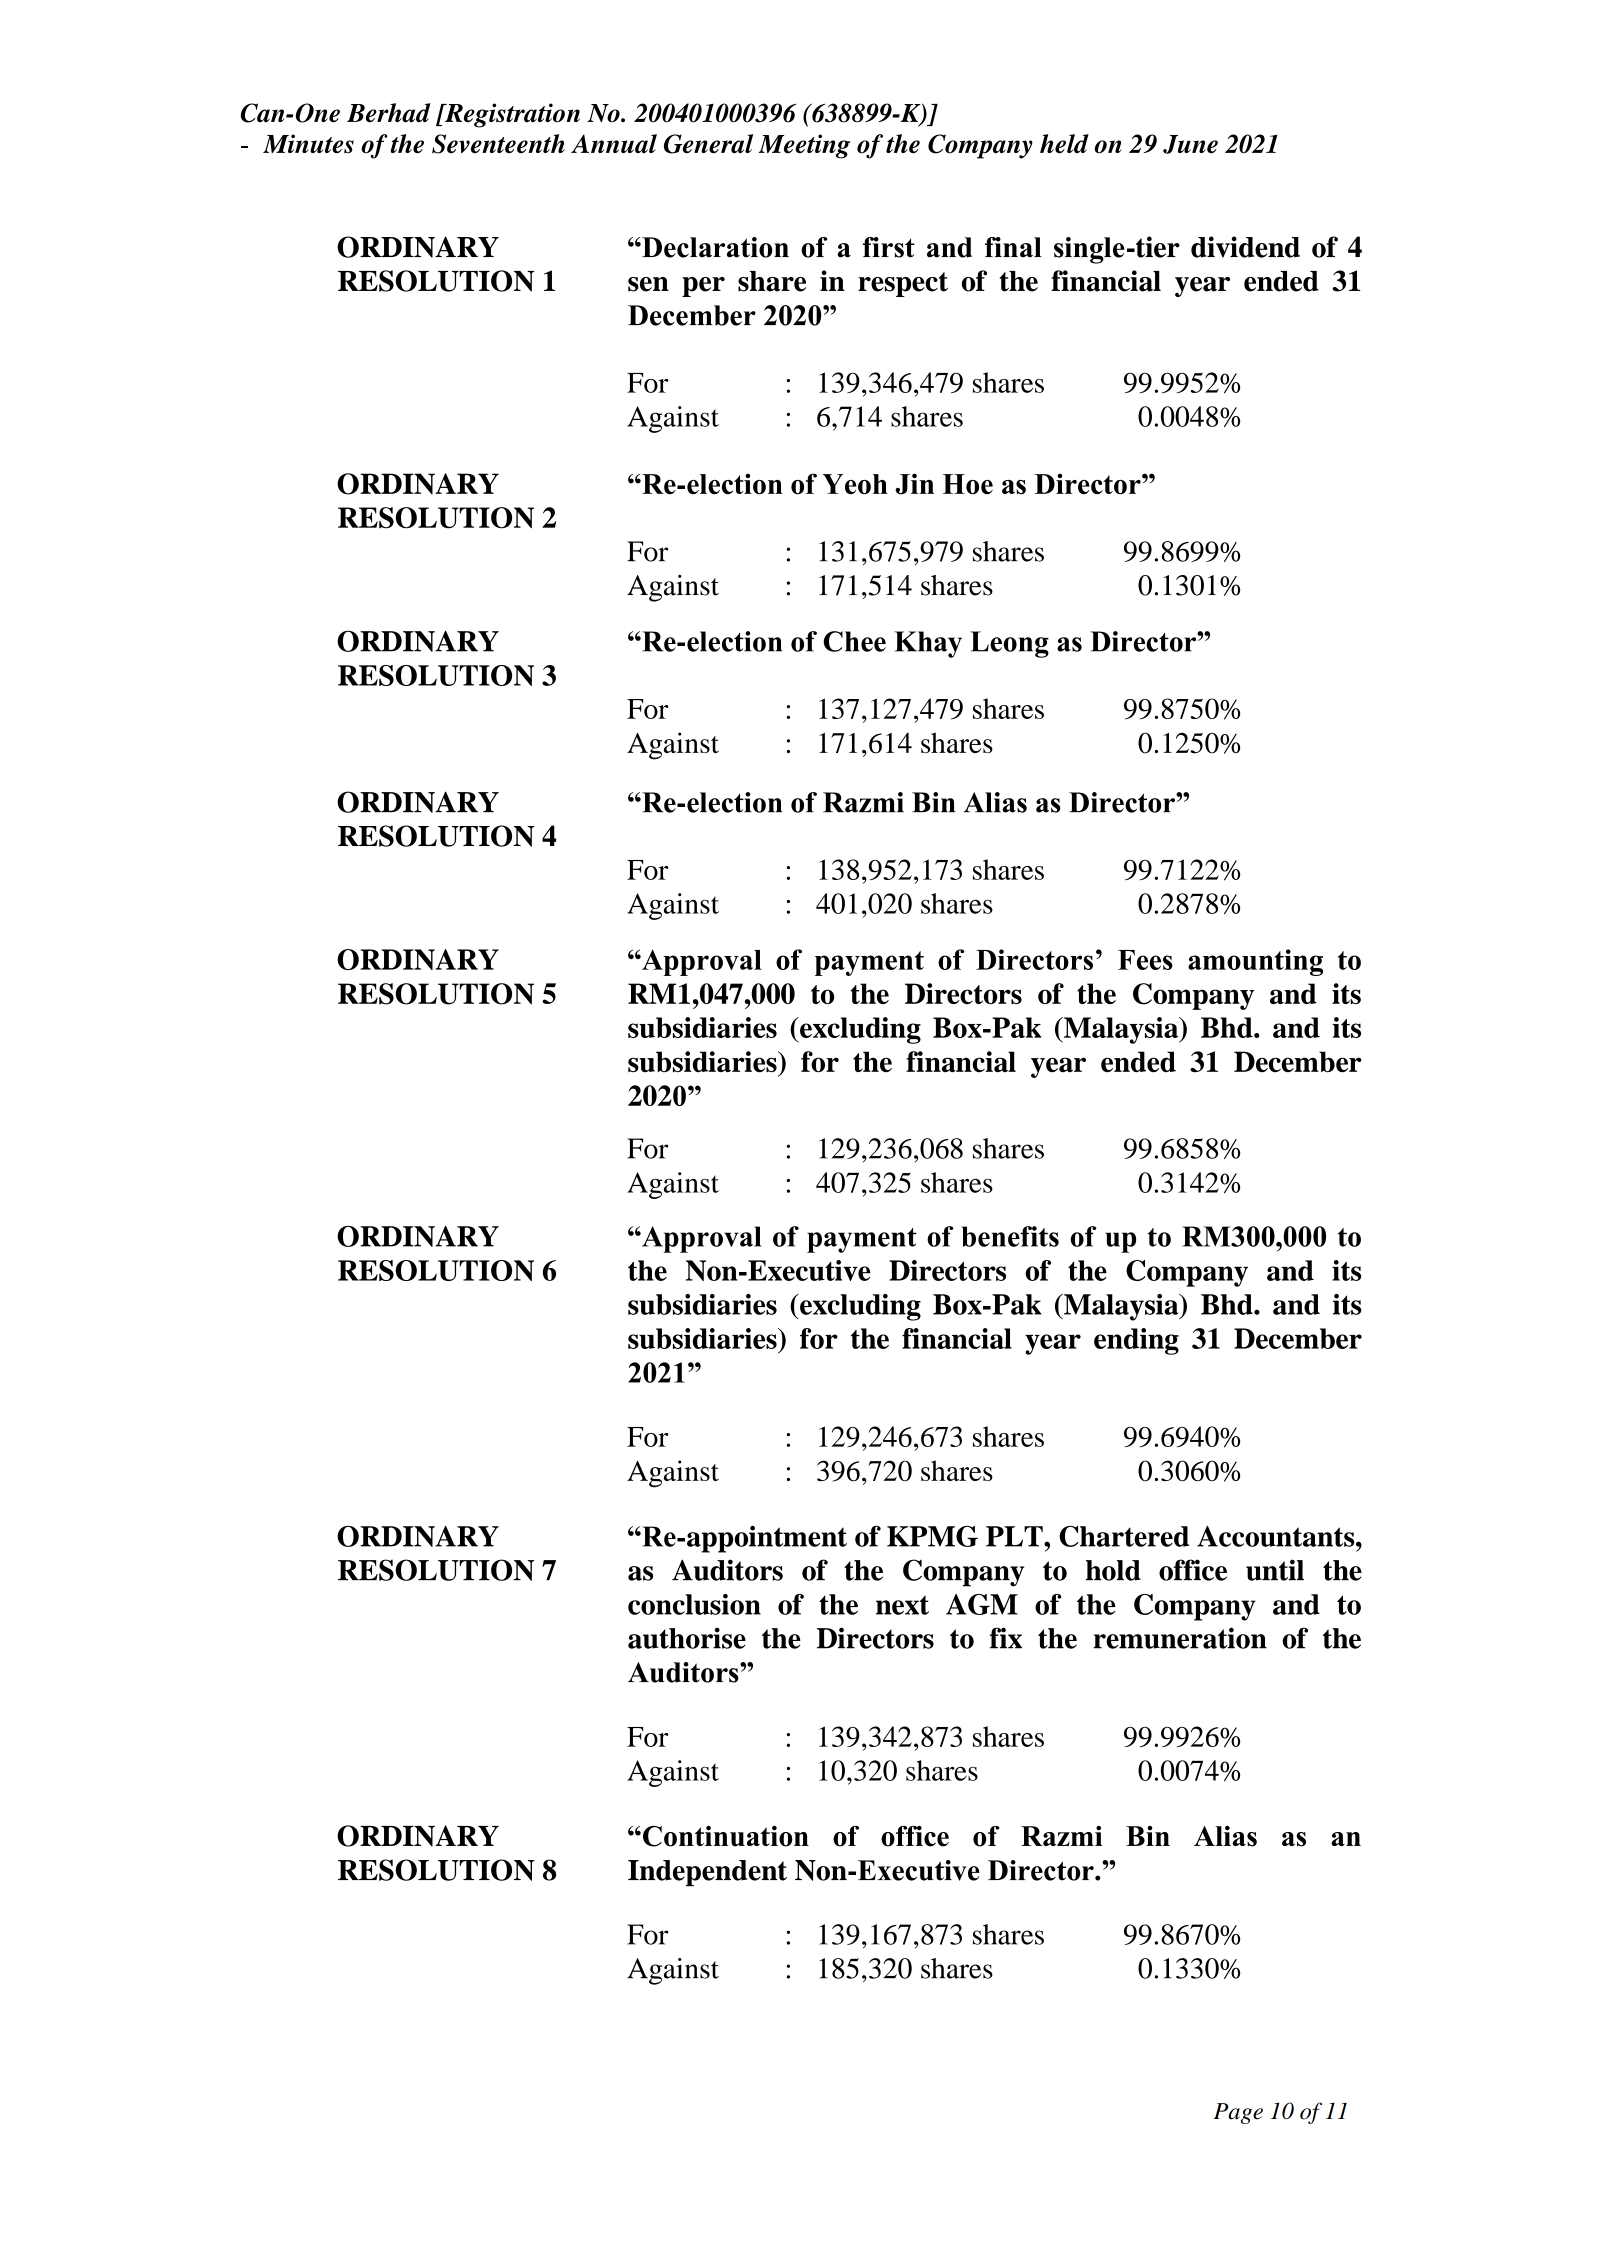  Describe the element at coordinates (854, 641) in the page. I see `Chee` at that location.
